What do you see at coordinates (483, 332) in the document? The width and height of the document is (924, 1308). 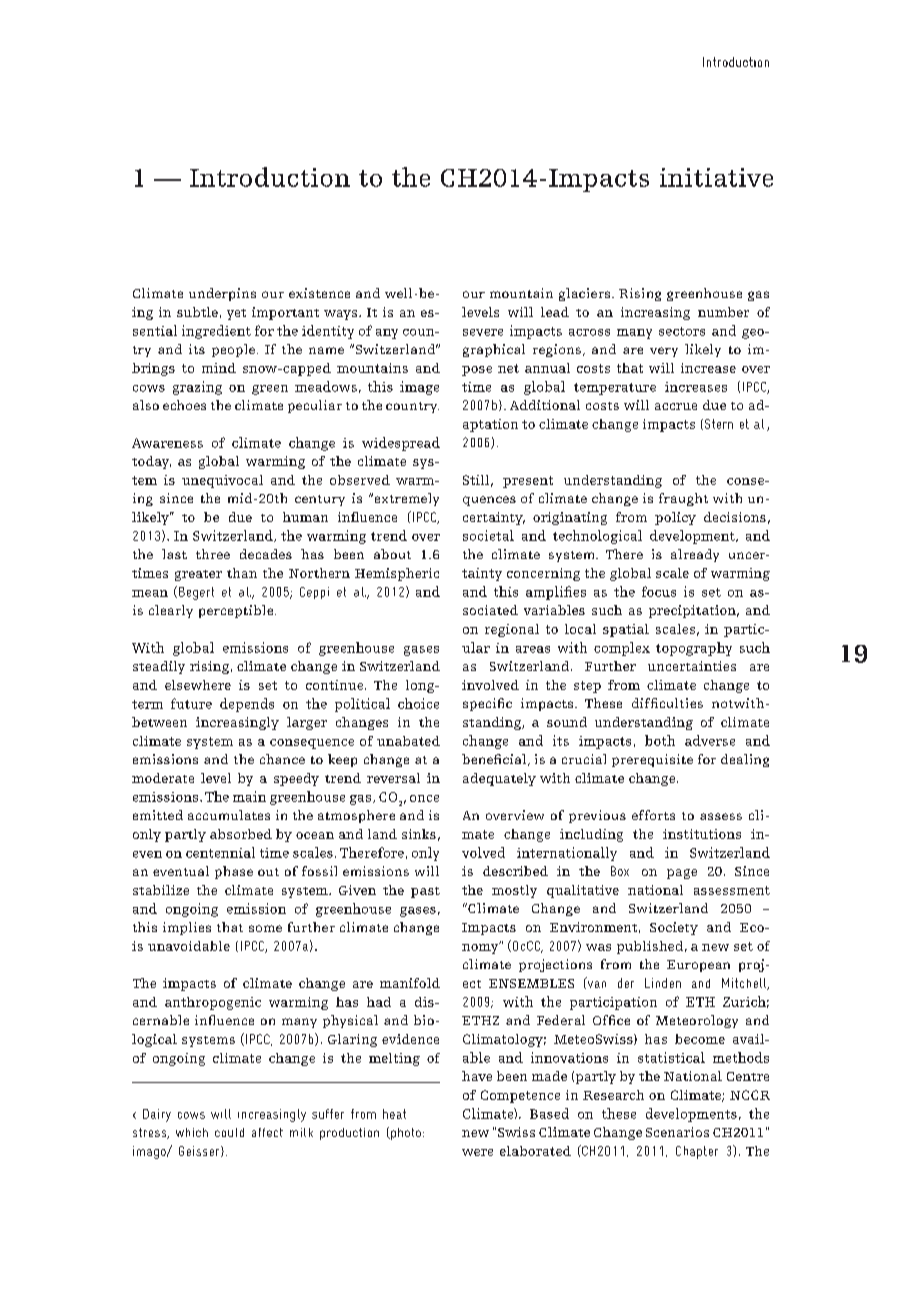 I see `severe` at bounding box center [483, 332].
